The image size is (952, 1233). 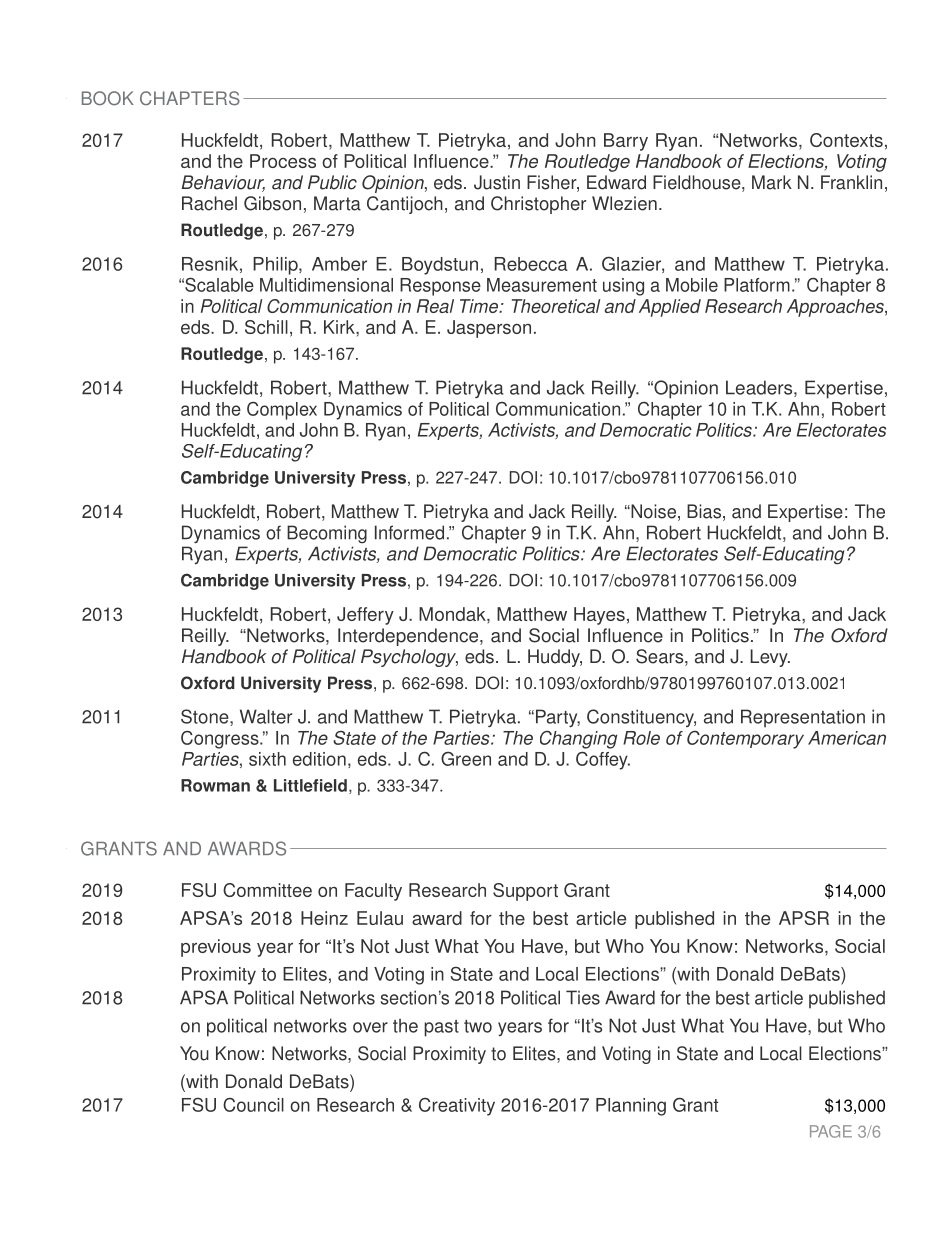 I want to click on Theoretical, so click(x=556, y=306).
